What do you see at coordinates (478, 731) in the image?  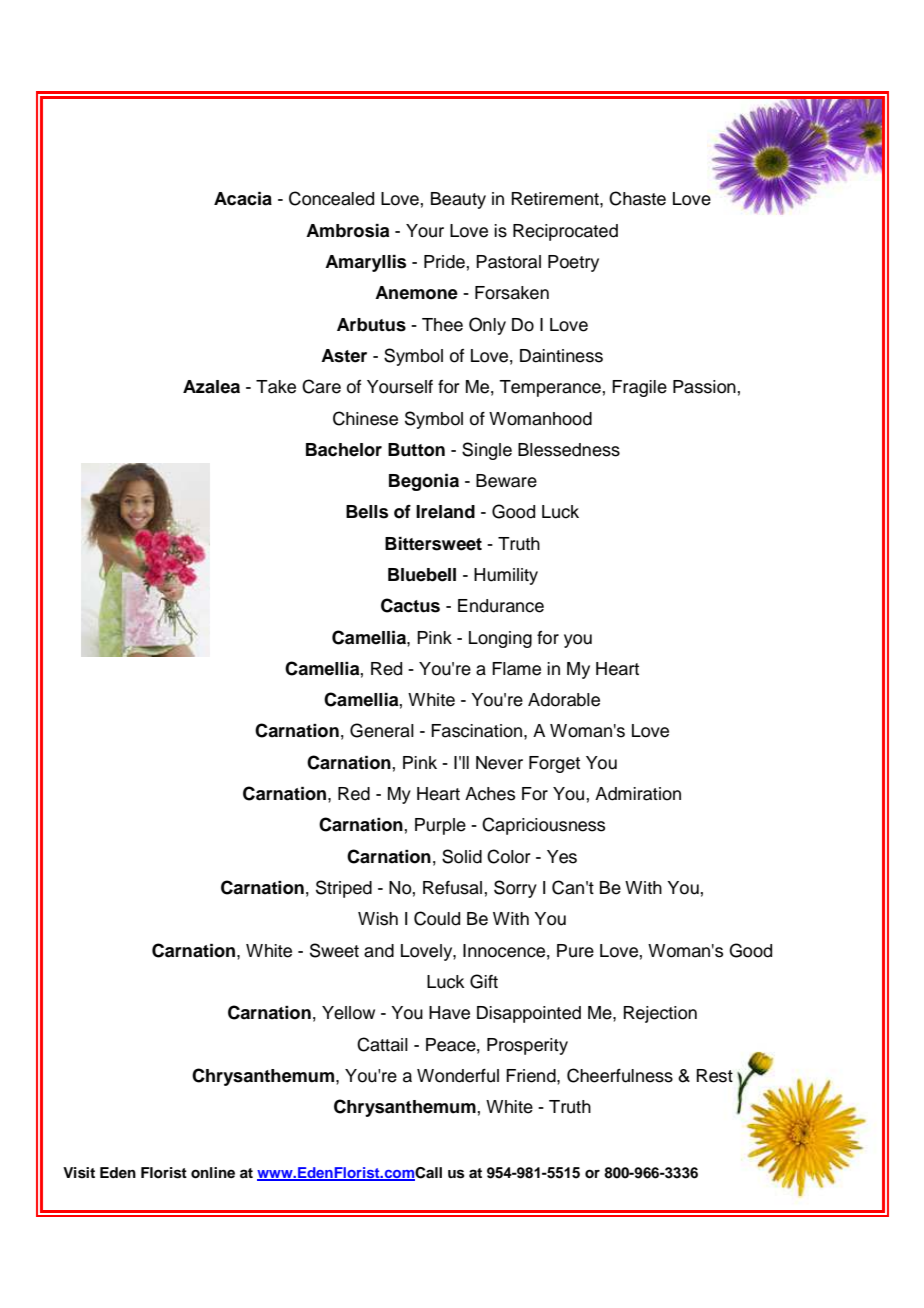 I see `Fascination` at bounding box center [478, 731].
